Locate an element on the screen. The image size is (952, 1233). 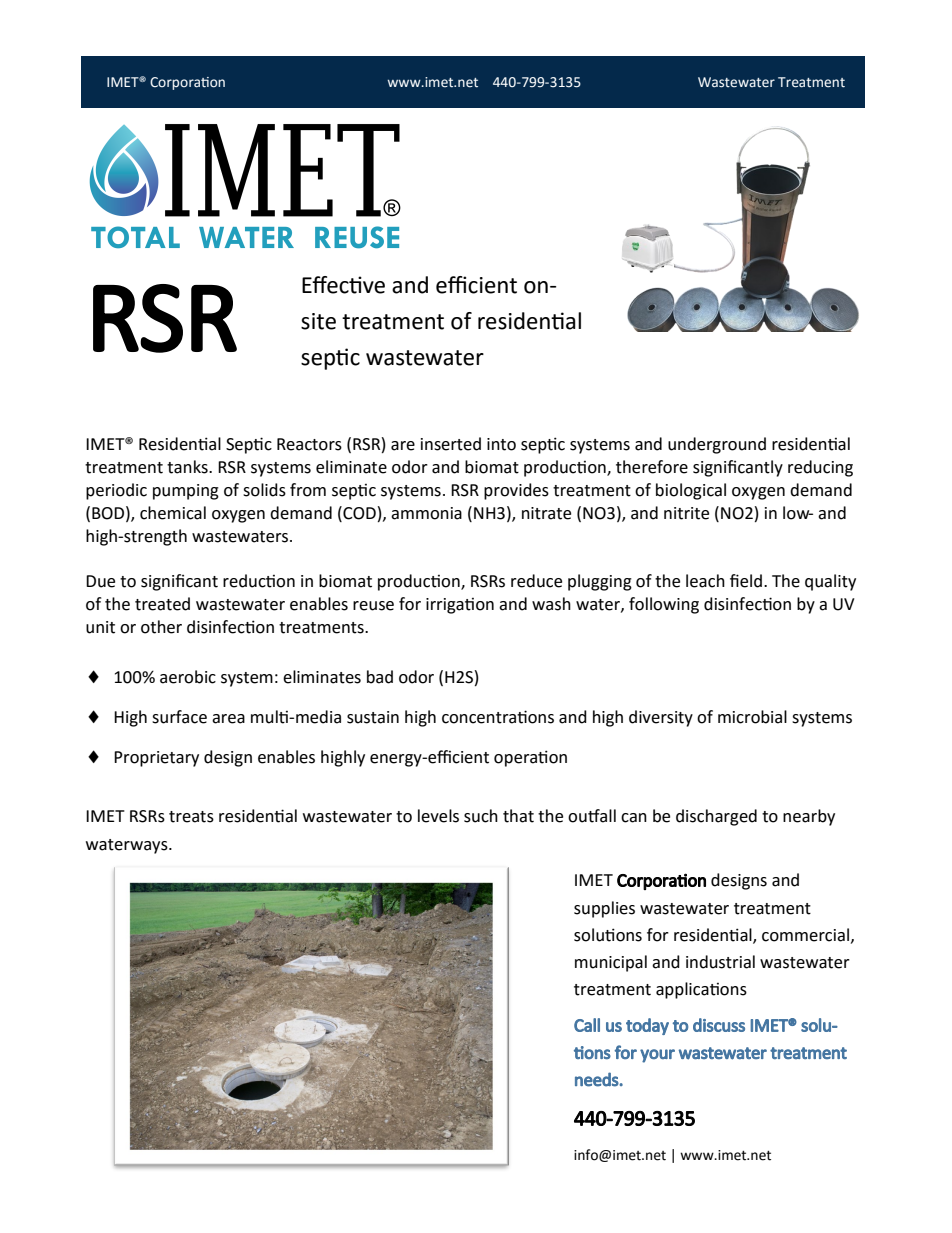
underground is located at coordinates (717, 445).
